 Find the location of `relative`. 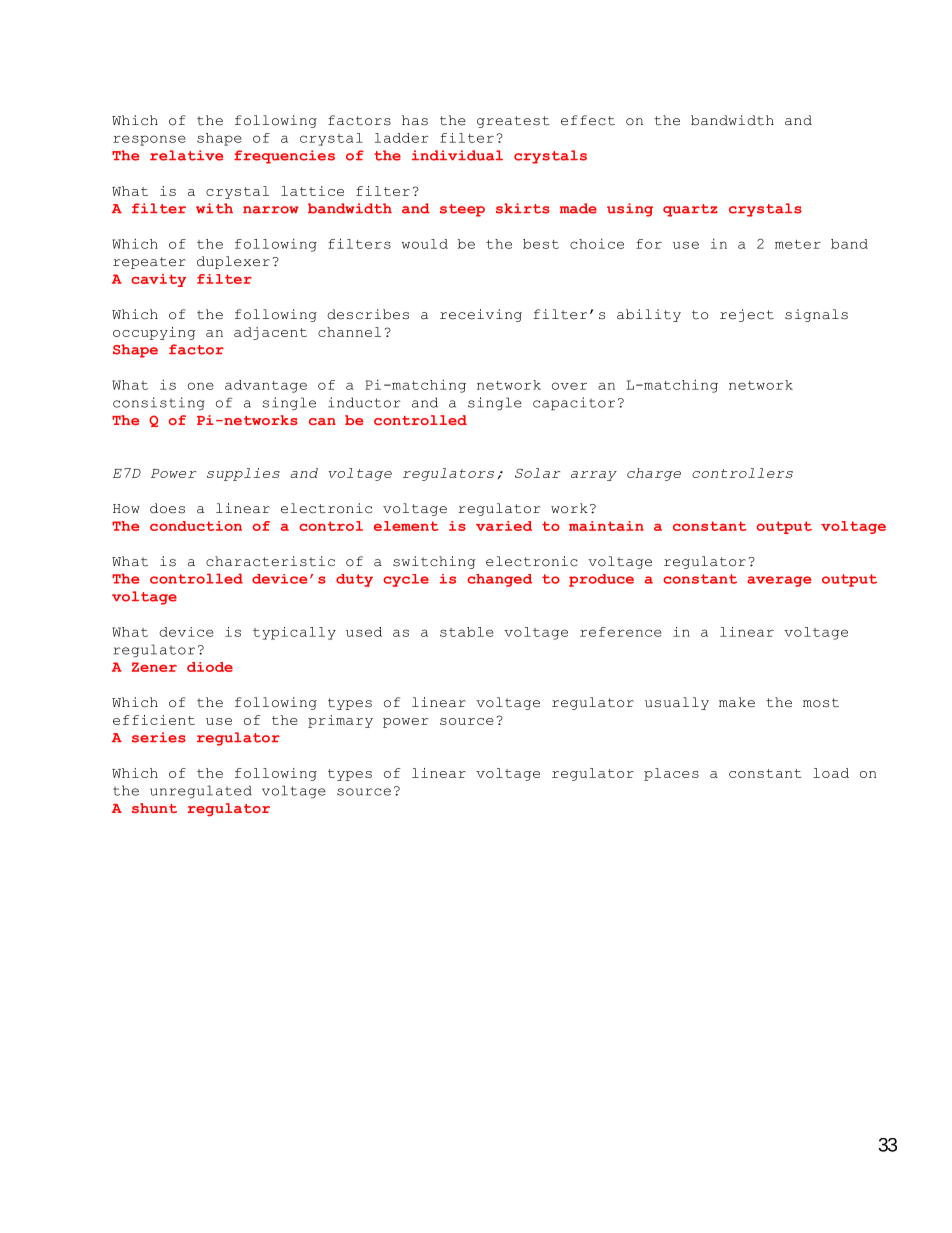

relative is located at coordinates (186, 155).
